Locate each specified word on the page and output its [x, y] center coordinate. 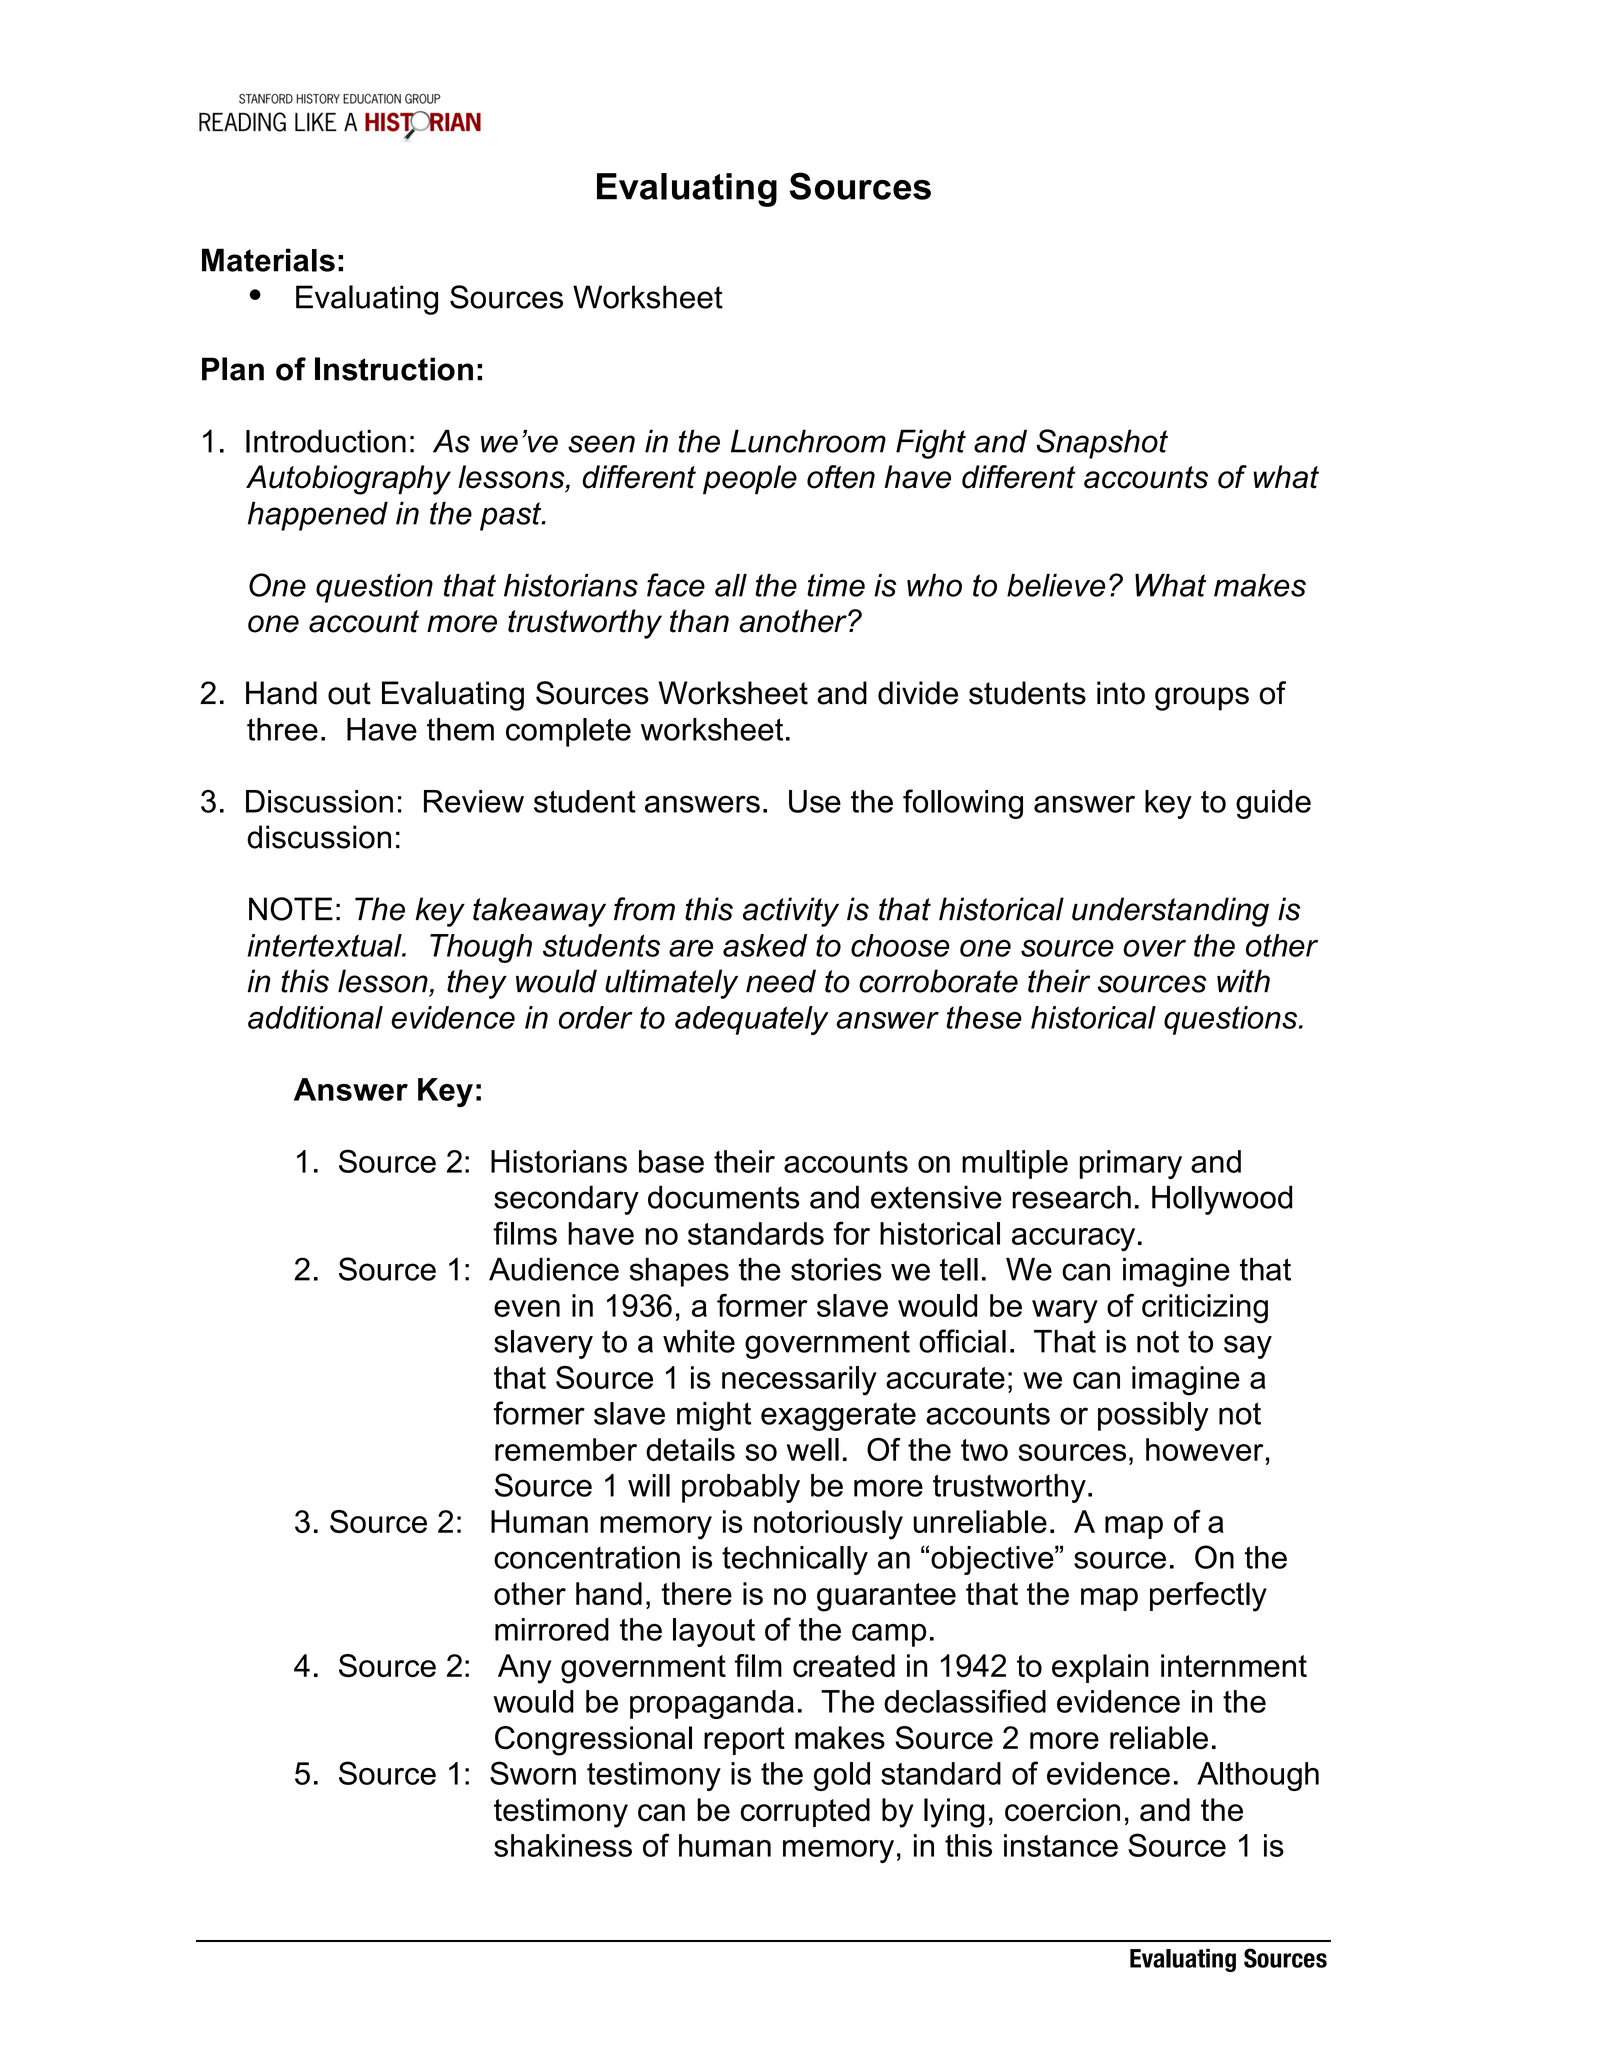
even [527, 1308]
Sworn [533, 1773]
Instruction [394, 369]
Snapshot [1102, 444]
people [750, 480]
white [699, 1341]
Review [474, 801]
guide [1273, 804]
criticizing [1205, 1309]
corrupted [805, 1812]
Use [815, 801]
